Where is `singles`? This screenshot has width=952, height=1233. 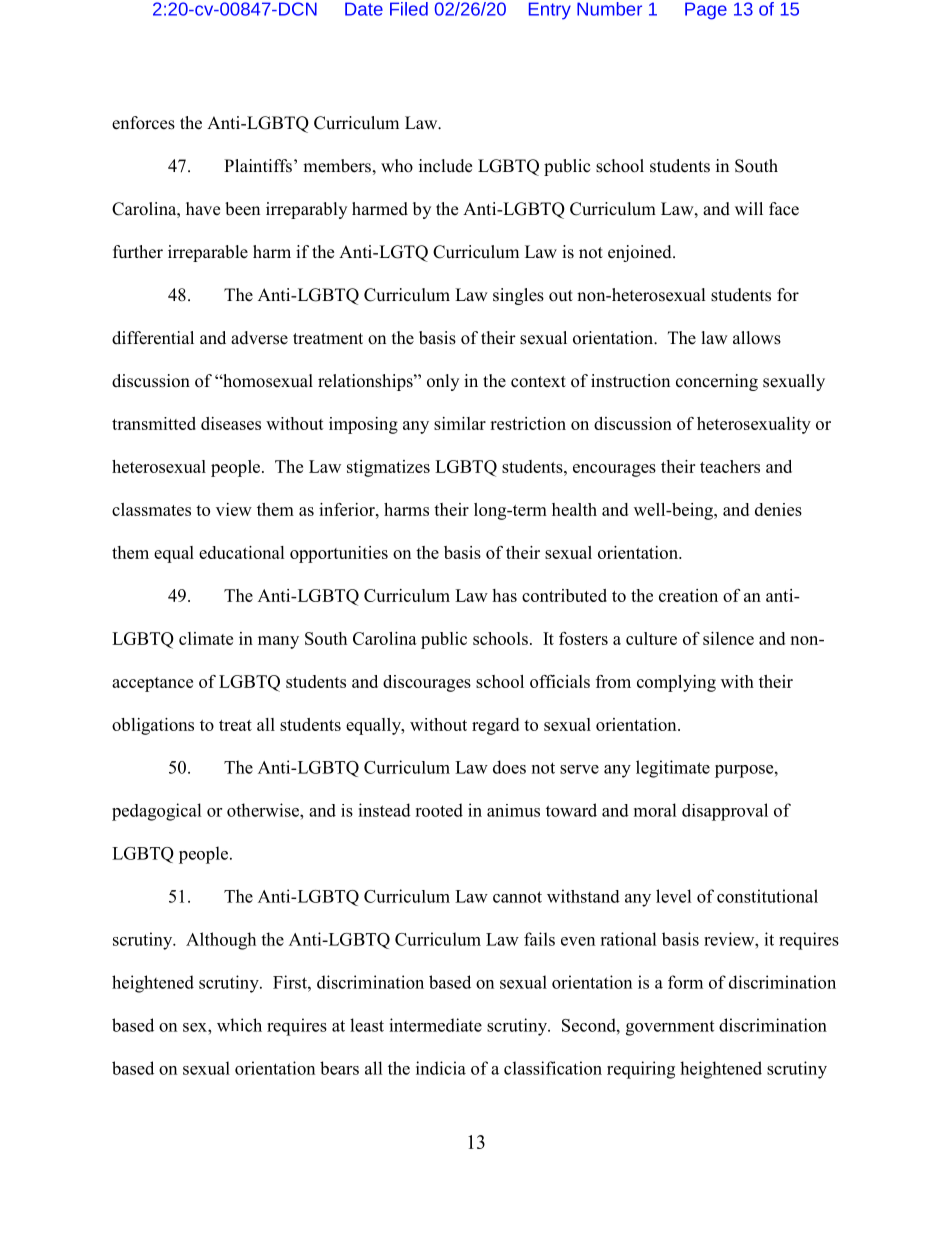
singles is located at coordinates (518, 296).
